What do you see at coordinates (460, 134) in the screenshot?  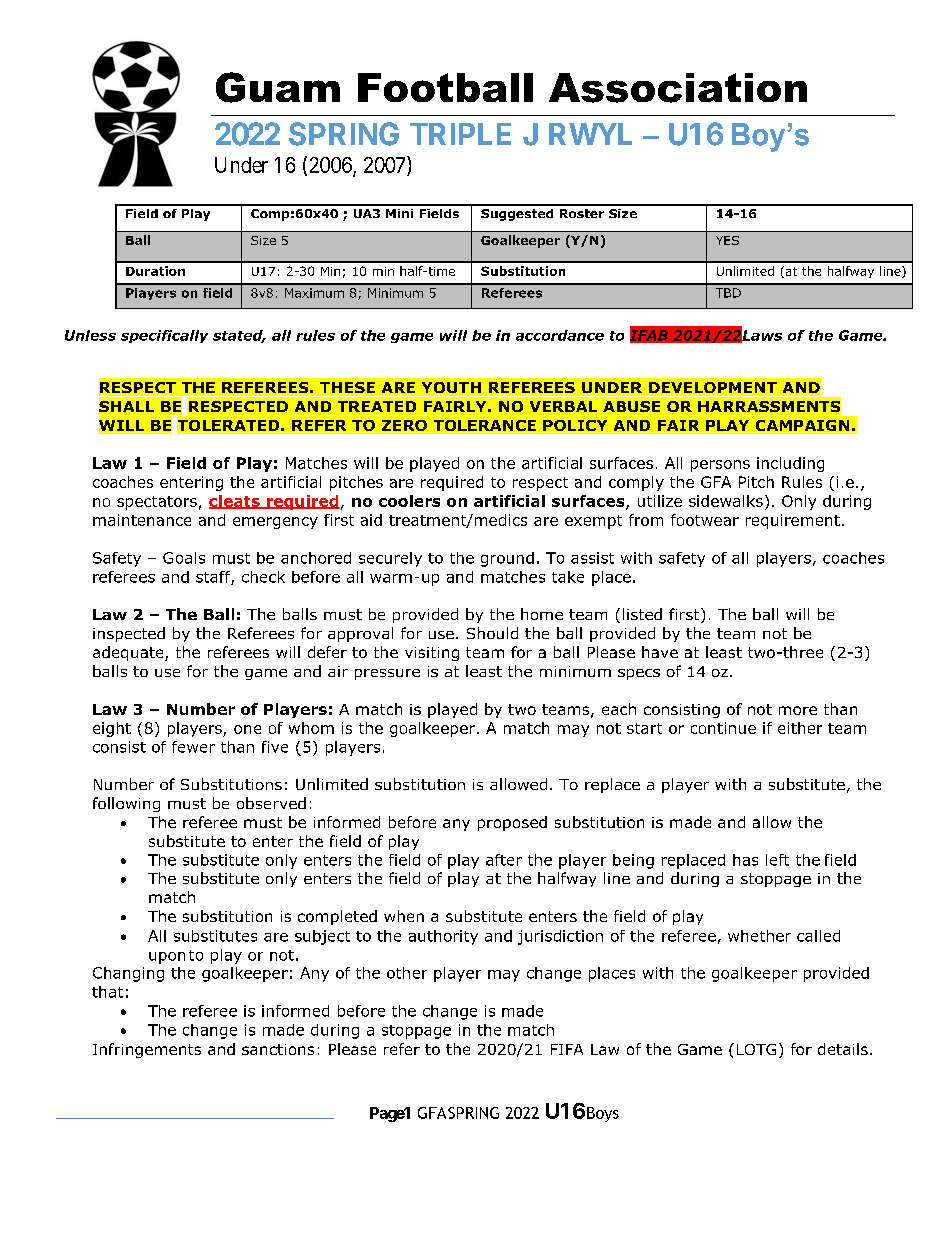 I see `TRIPLE` at bounding box center [460, 134].
